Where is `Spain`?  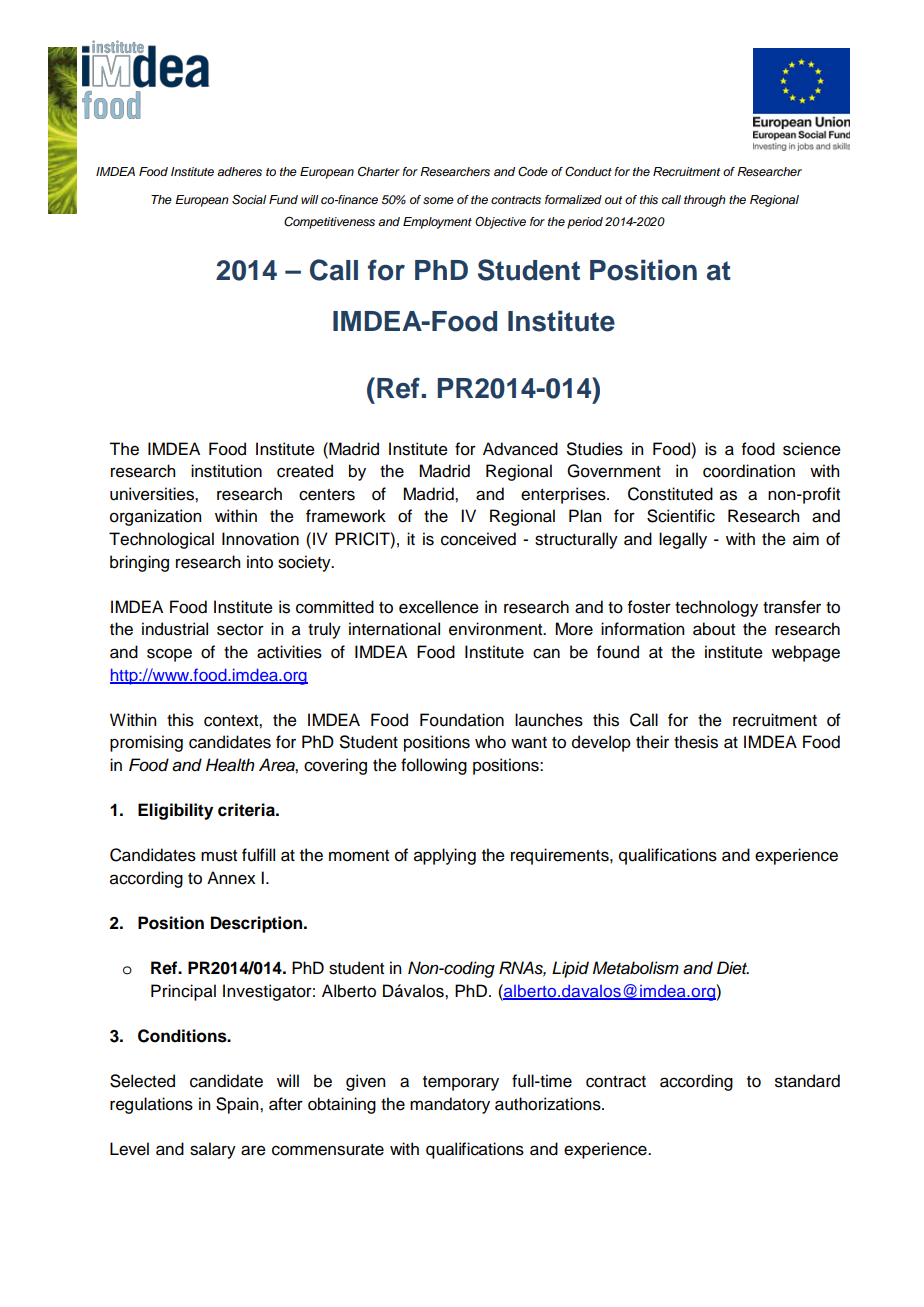 Spain is located at coordinates (238, 1105).
